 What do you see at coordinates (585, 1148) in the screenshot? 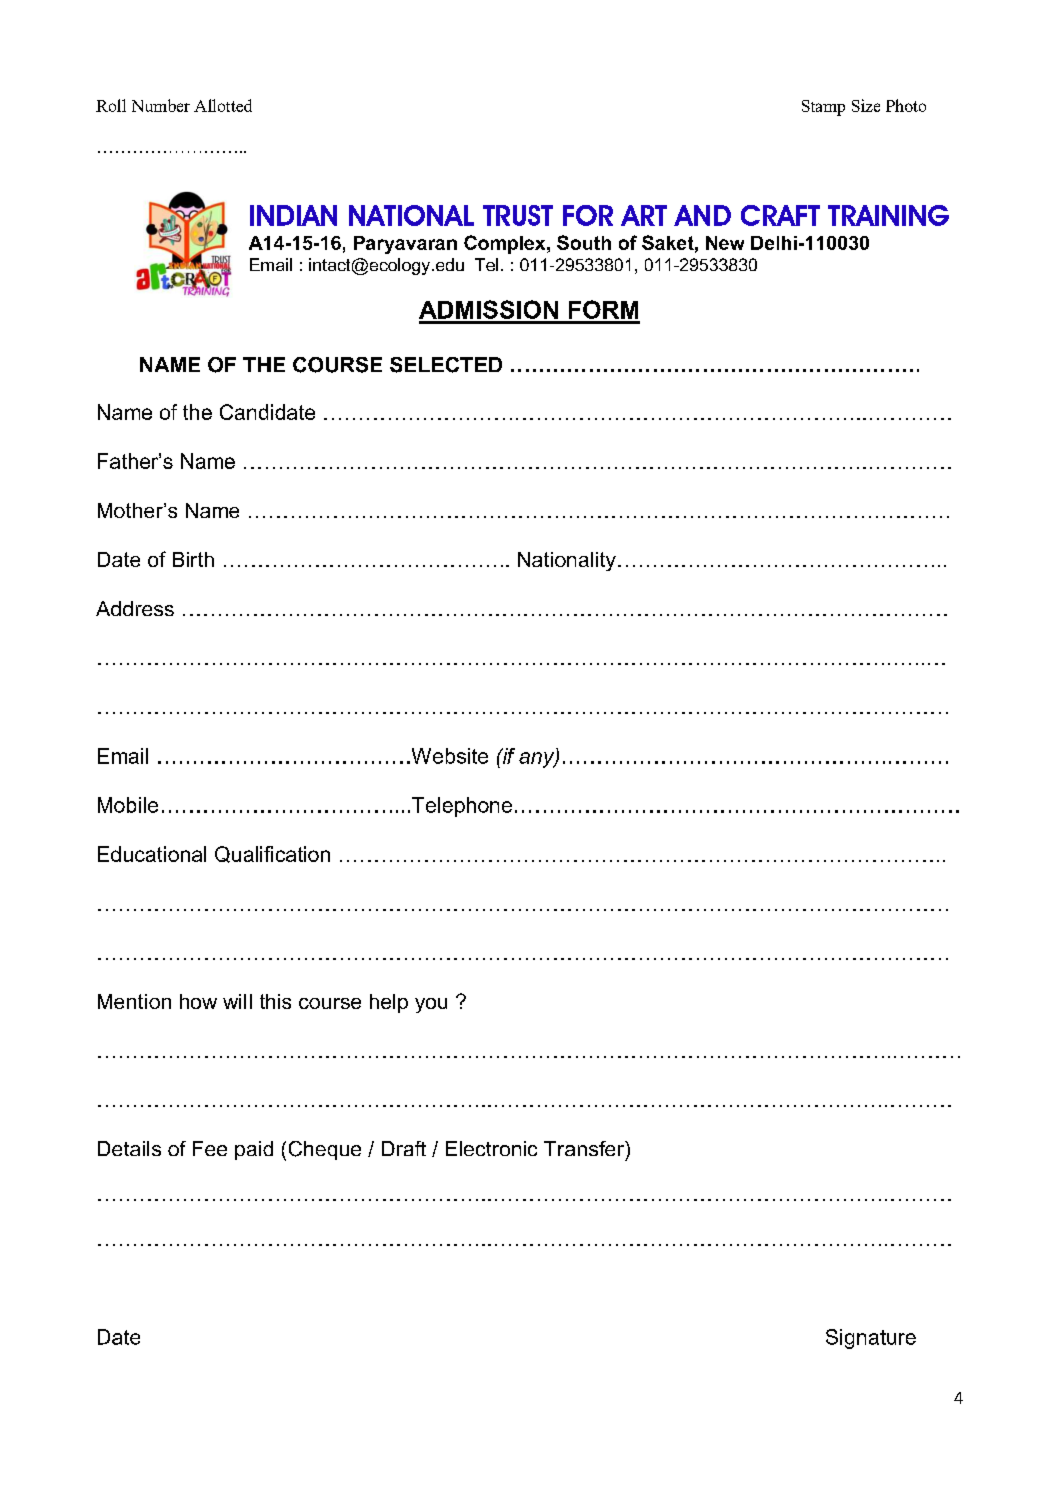
I see `Transfer` at bounding box center [585, 1148].
